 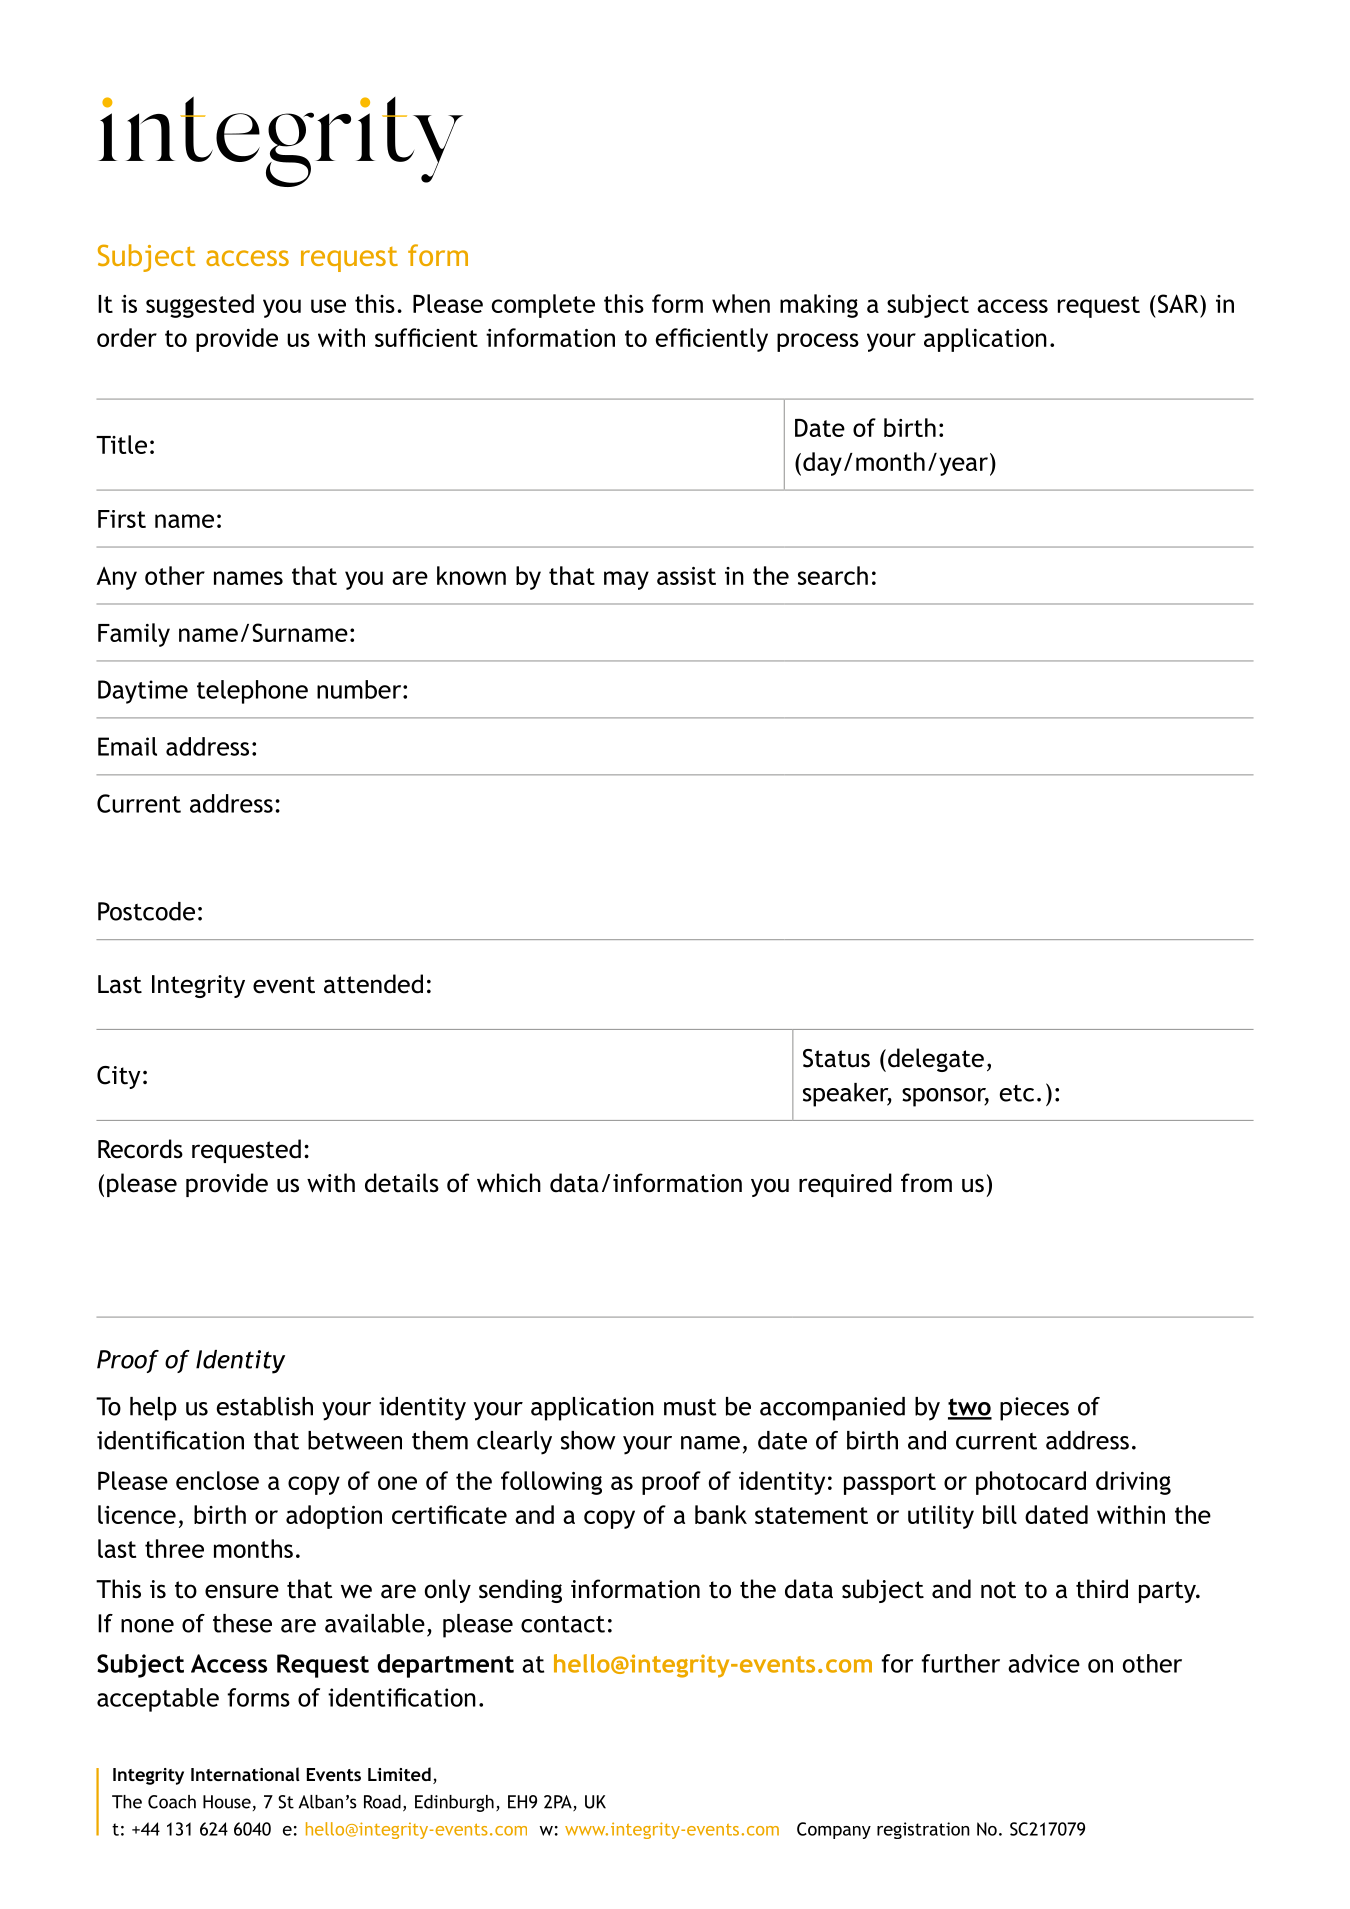 I want to click on may, so click(x=626, y=580).
